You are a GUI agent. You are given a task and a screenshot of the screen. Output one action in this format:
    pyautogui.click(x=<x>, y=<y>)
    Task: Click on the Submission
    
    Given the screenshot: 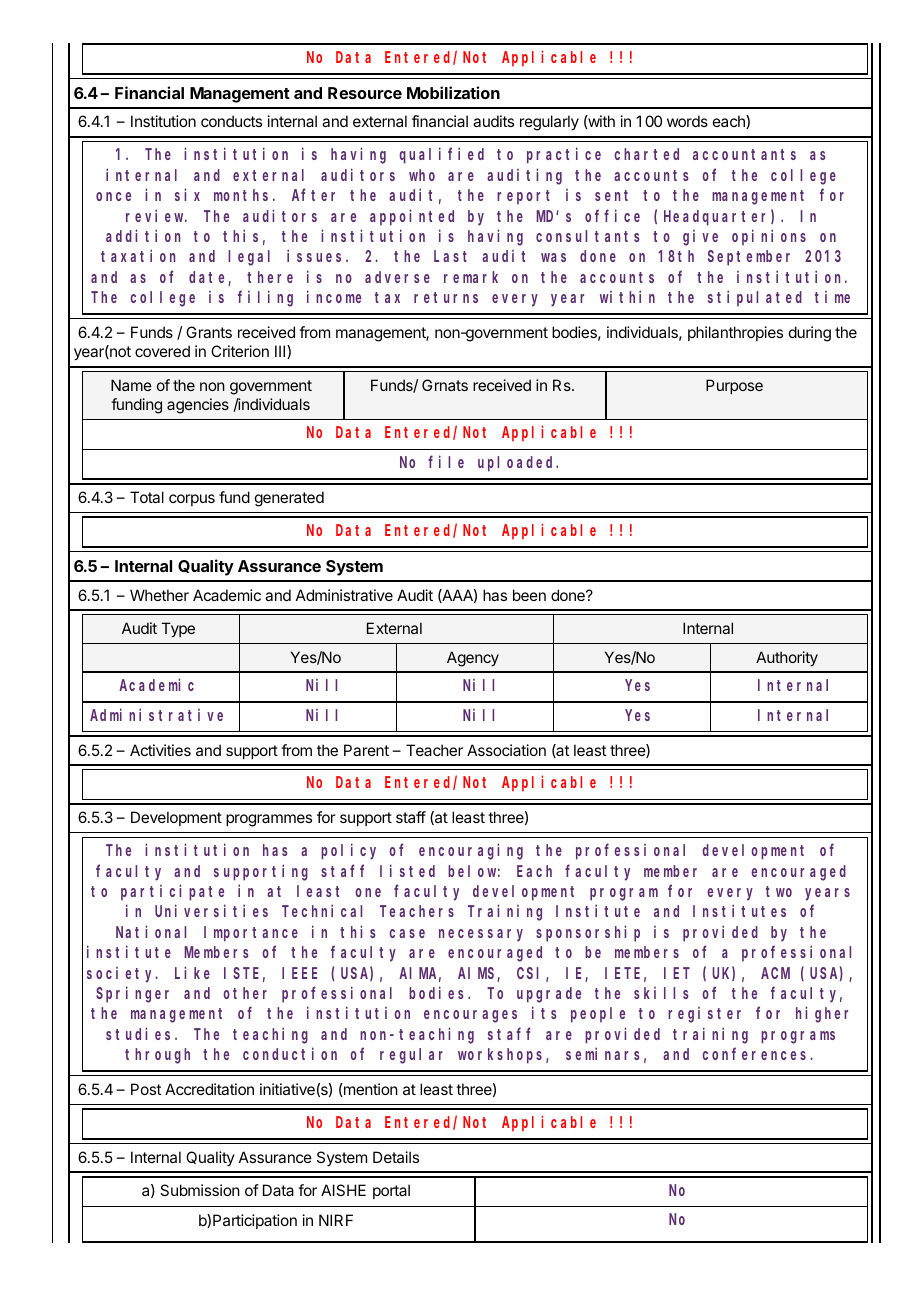 What is the action you would take?
    pyautogui.click(x=200, y=1190)
